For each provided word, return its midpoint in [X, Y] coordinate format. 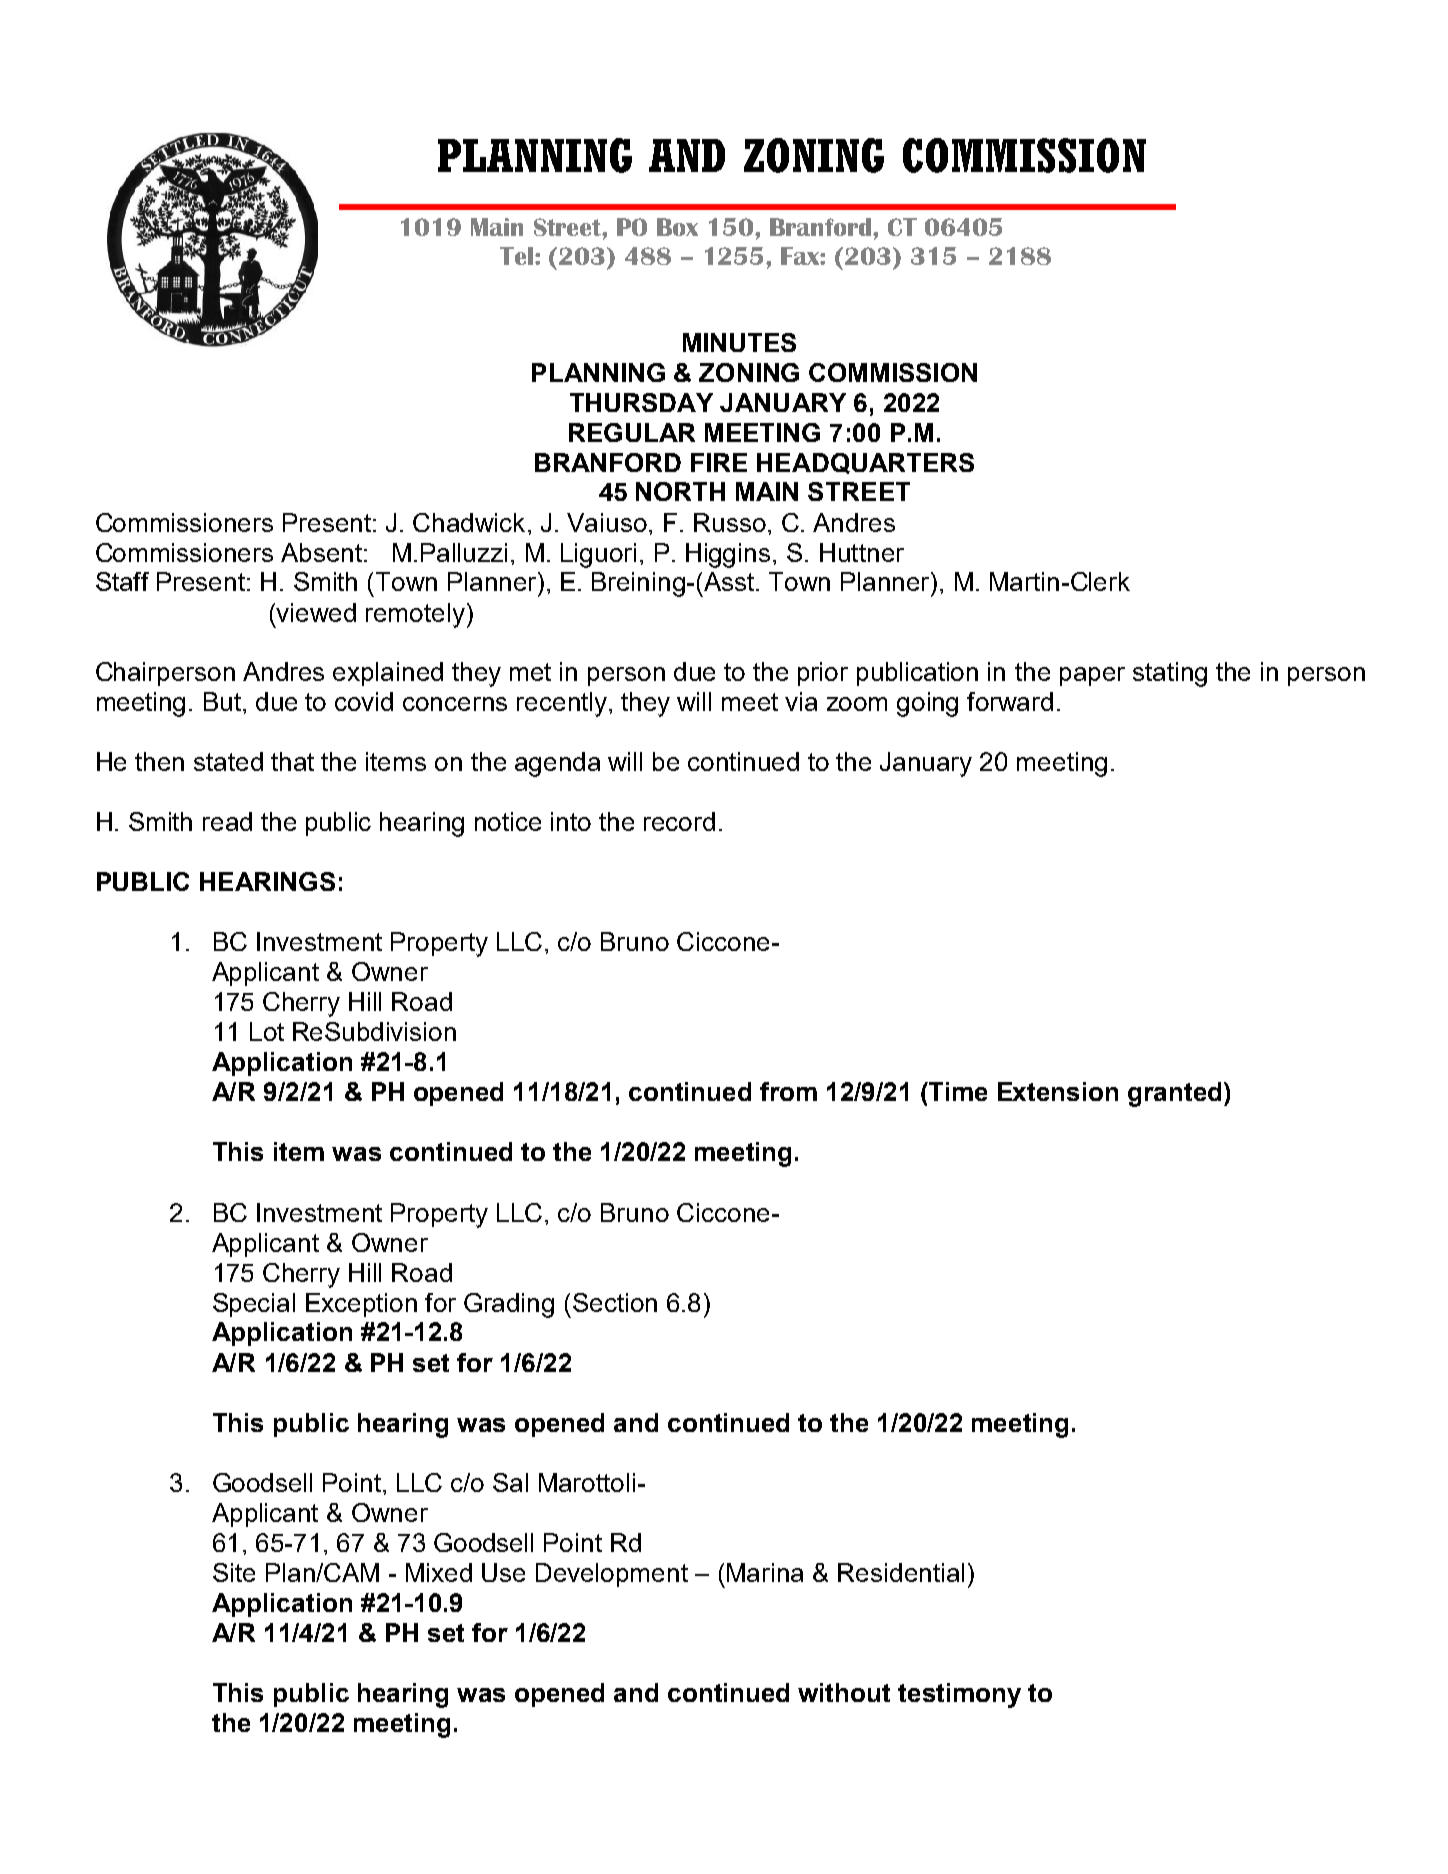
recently [562, 704]
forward [1010, 701]
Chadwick [469, 522]
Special [254, 1305]
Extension [1058, 1091]
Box [677, 227]
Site [234, 1572]
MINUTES [739, 342]
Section [615, 1302]
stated [228, 761]
